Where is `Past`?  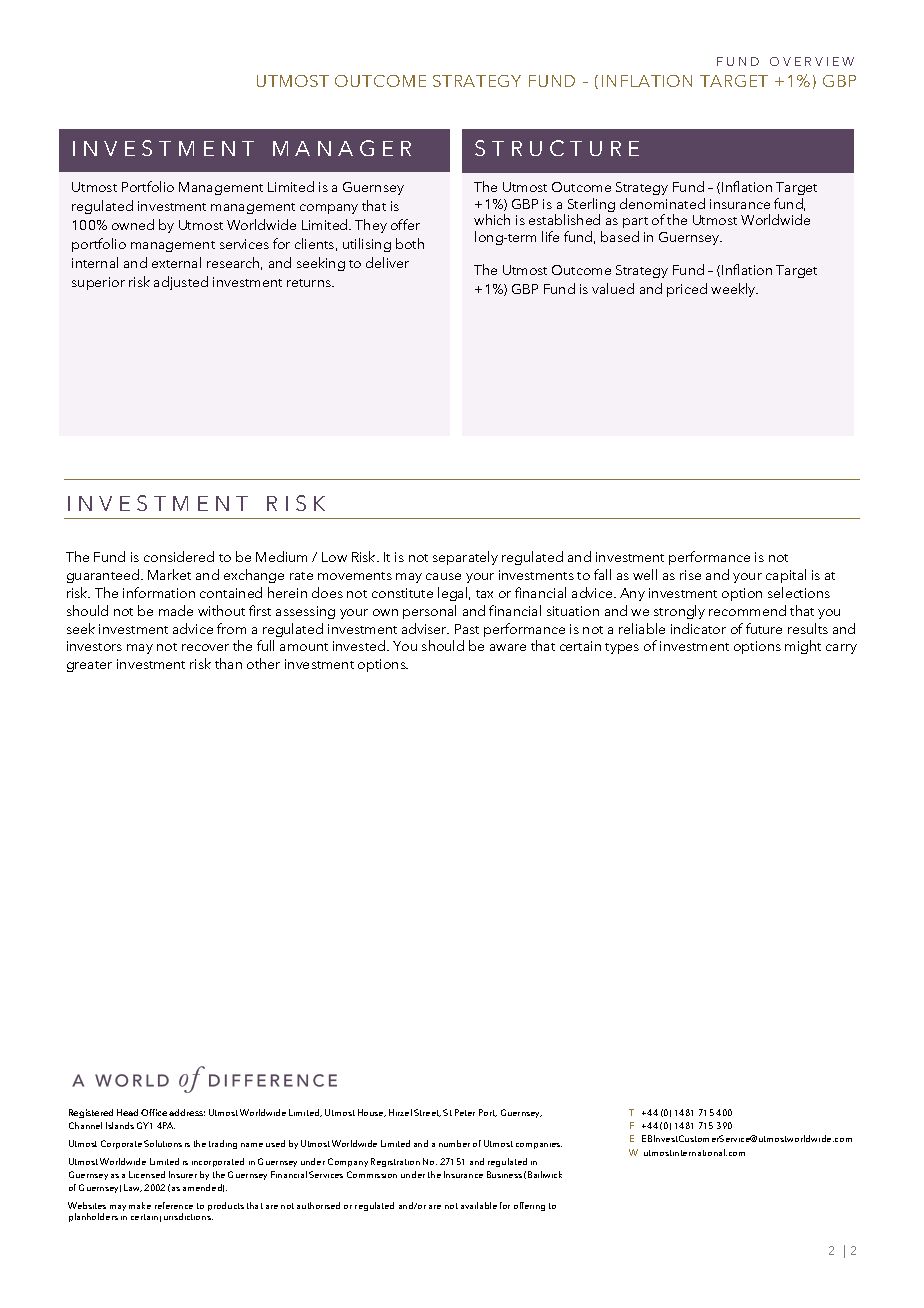 Past is located at coordinates (467, 629).
